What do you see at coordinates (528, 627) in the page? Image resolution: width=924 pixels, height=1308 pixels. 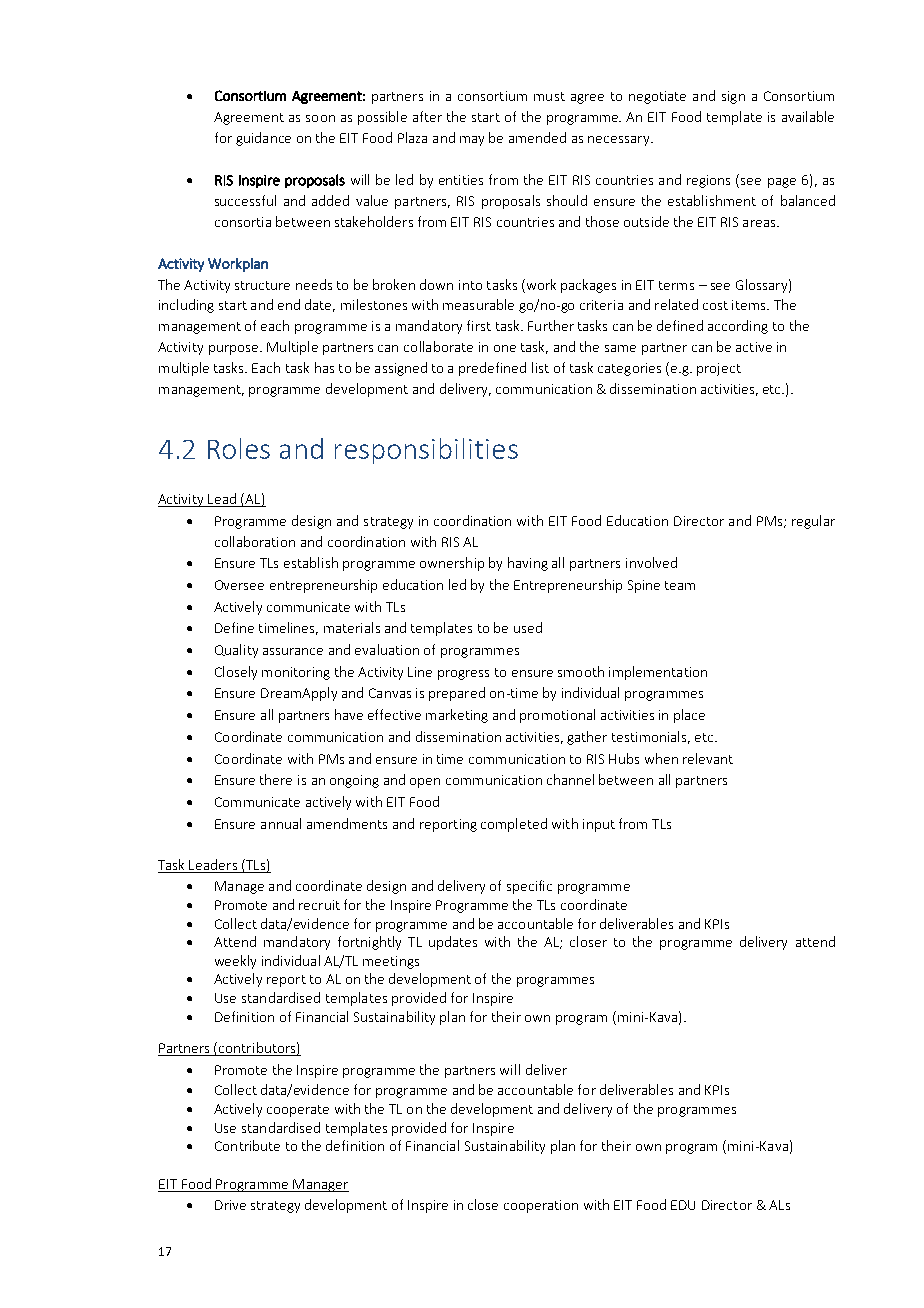 I see `used` at bounding box center [528, 627].
